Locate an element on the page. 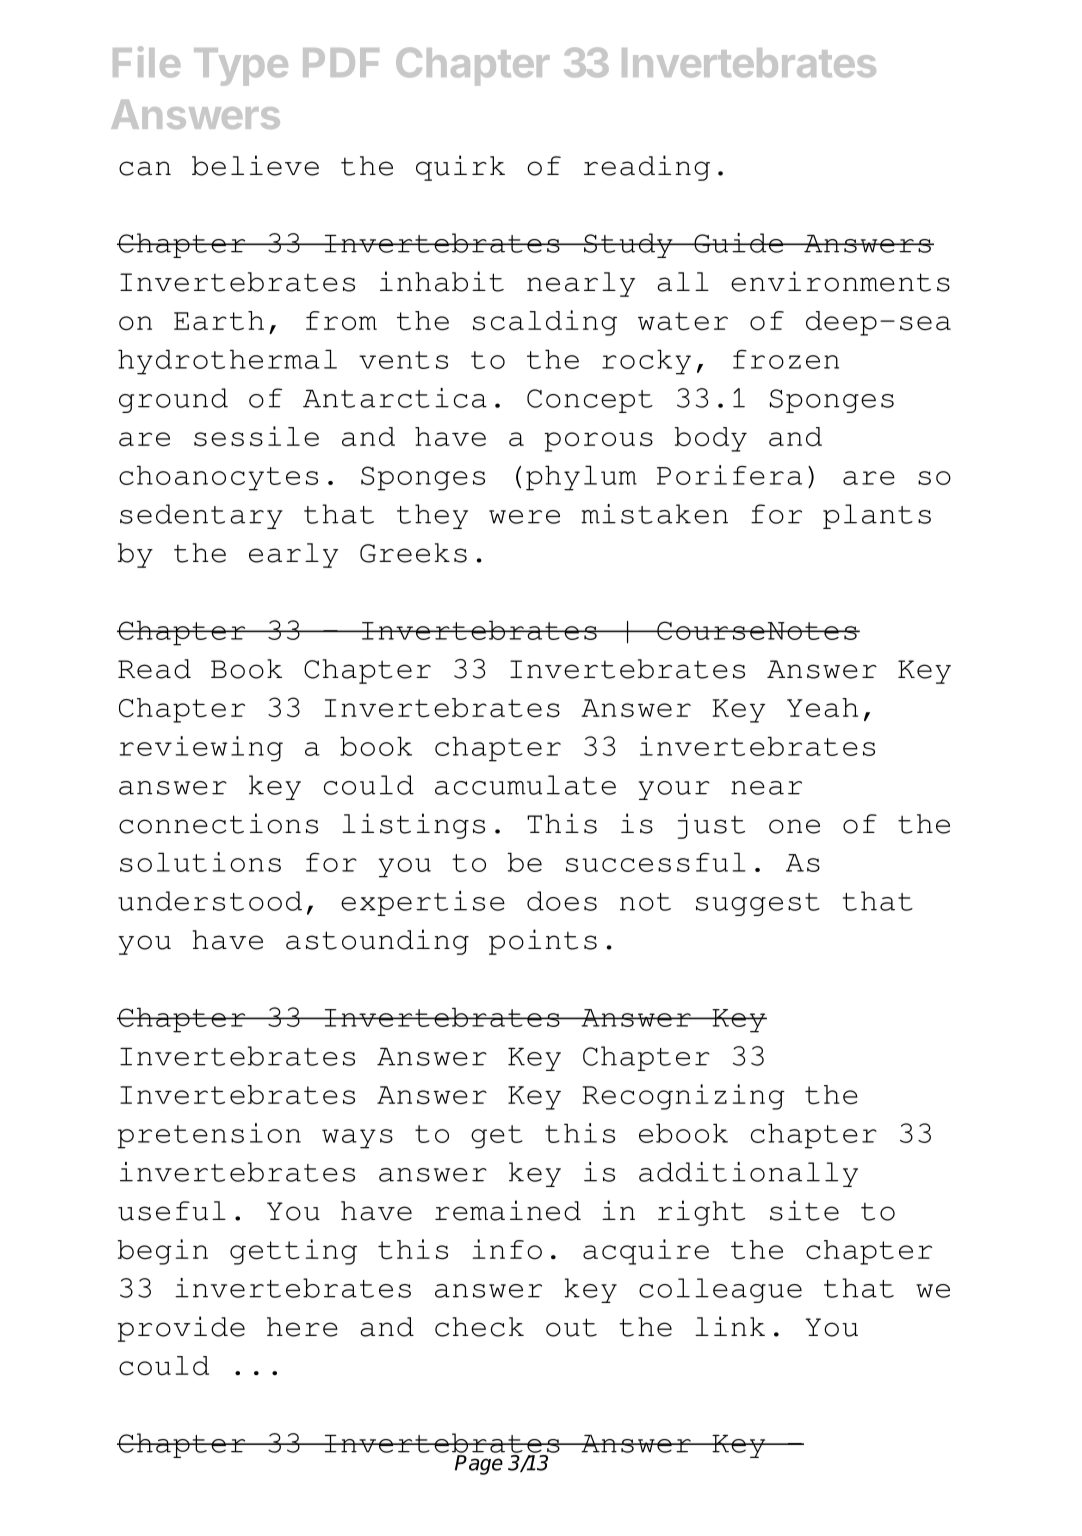  reviewing is located at coordinates (201, 749).
